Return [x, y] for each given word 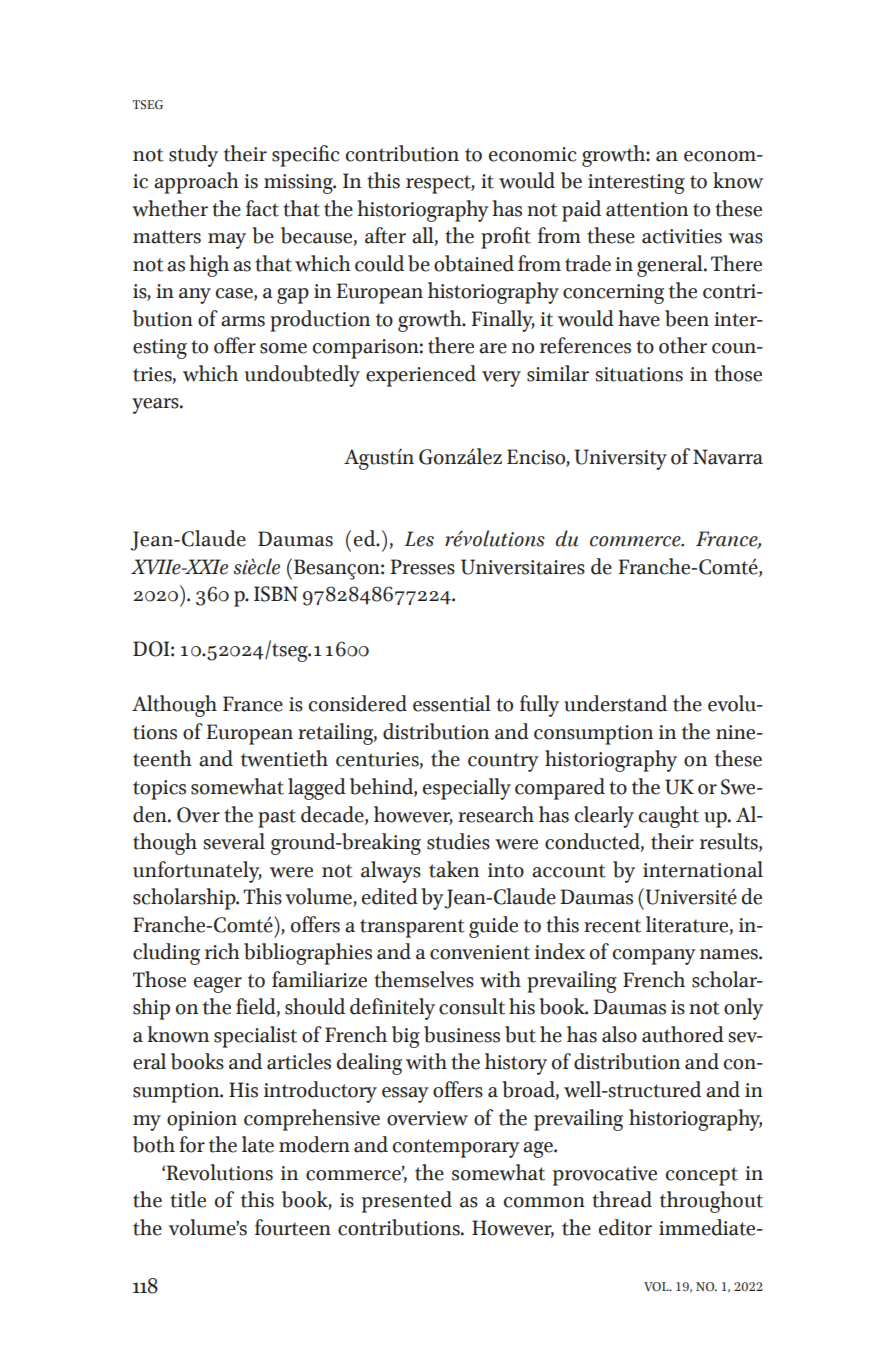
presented [407, 1202]
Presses [422, 567]
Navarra [728, 457]
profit [506, 238]
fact [262, 208]
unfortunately [197, 872]
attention [647, 209]
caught [669, 817]
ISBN [276, 594]
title [188, 1199]
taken [454, 869]
